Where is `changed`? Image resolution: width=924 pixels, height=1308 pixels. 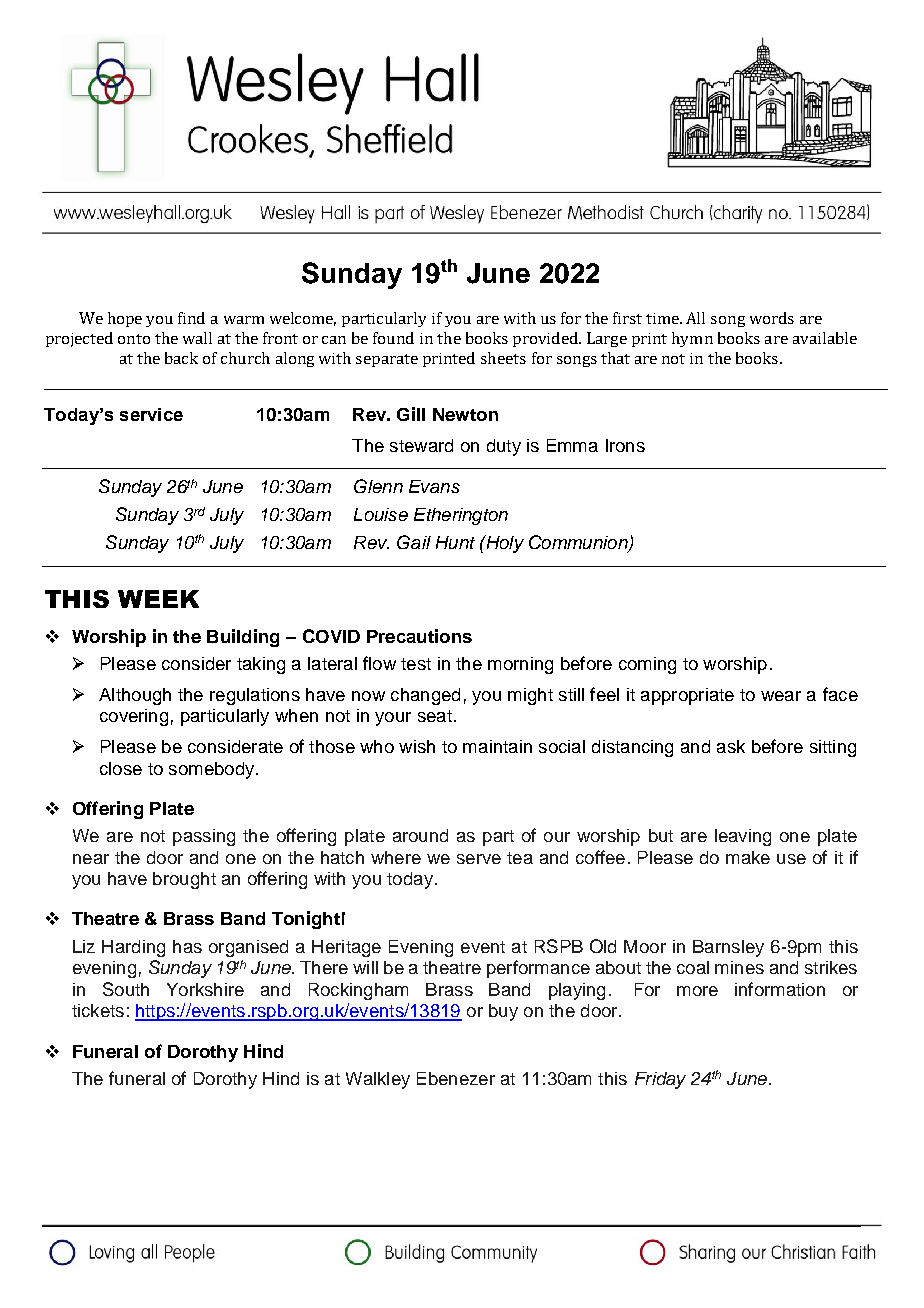
changed is located at coordinates (425, 696).
